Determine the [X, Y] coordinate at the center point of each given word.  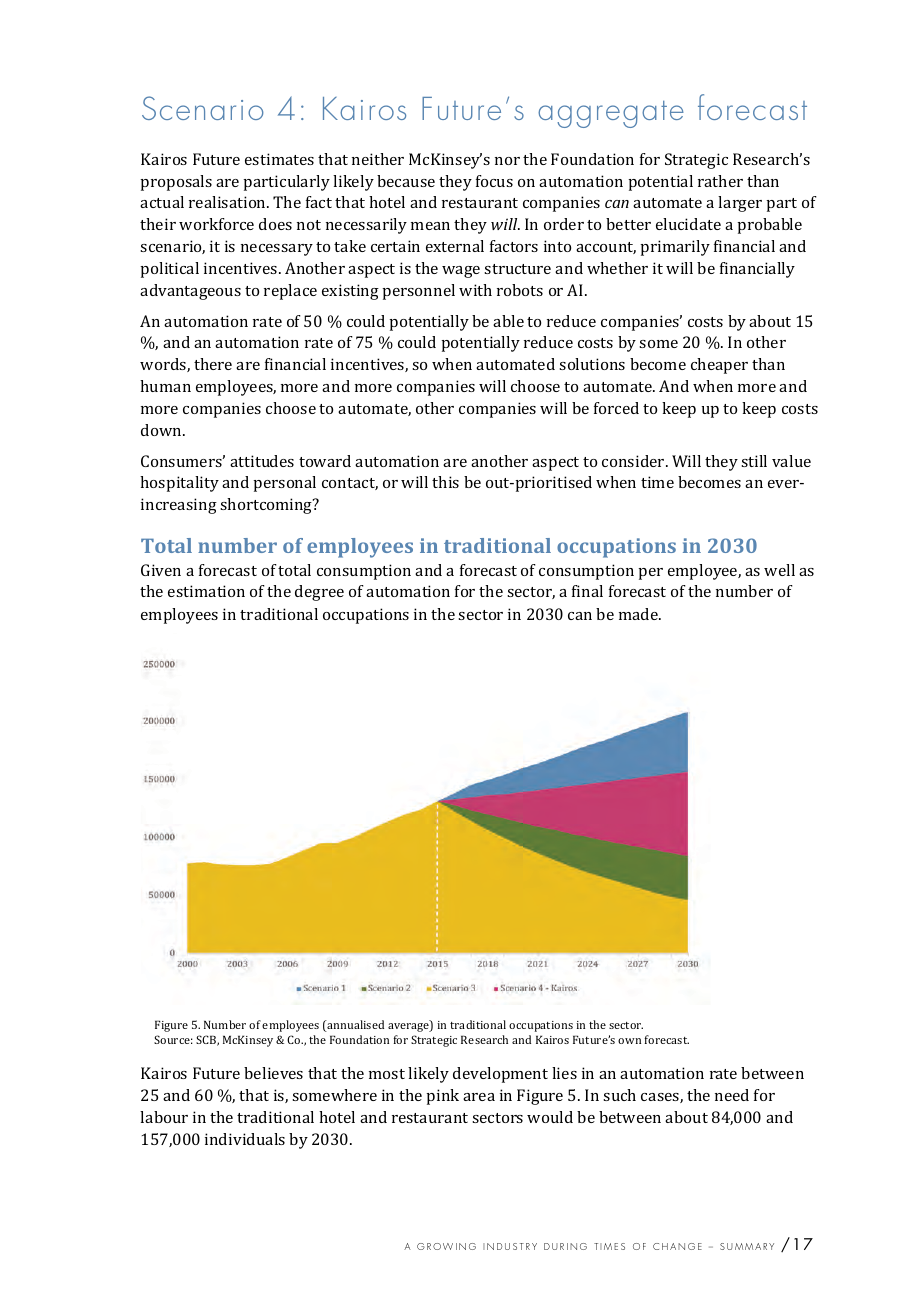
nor [507, 161]
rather [720, 181]
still [754, 461]
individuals [245, 1139]
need [732, 1095]
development [500, 1075]
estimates [279, 159]
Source [173, 1039]
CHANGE [677, 1246]
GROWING [446, 1246]
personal [284, 484]
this [445, 482]
